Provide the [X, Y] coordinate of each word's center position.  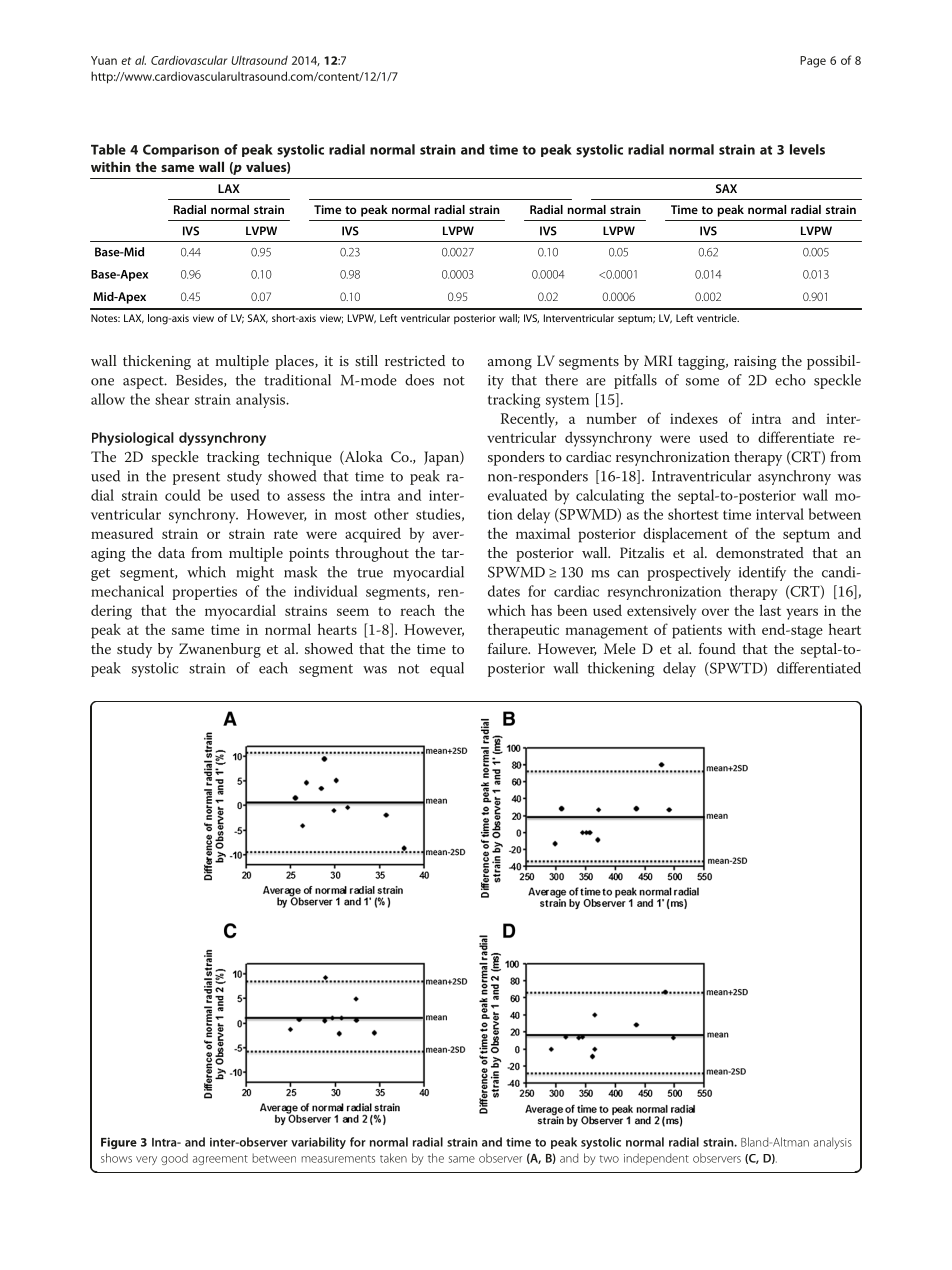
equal [447, 669]
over [715, 612]
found [717, 648]
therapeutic [523, 631]
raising [755, 363]
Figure [119, 1143]
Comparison [181, 150]
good [174, 1159]
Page [813, 62]
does [419, 380]
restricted [415, 360]
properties [204, 593]
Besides [200, 380]
